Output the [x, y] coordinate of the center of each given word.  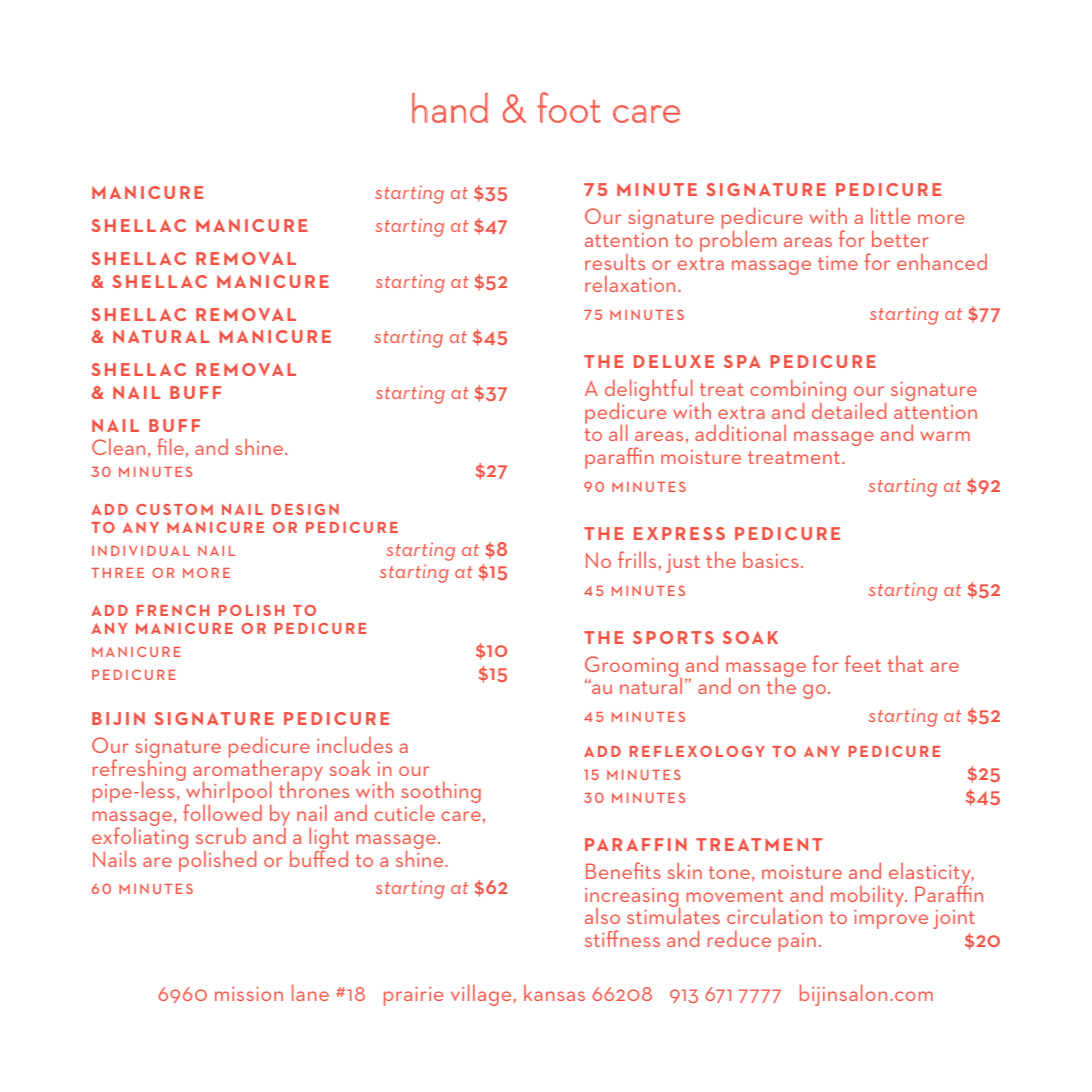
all [618, 432]
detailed [849, 409]
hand [450, 108]
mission [249, 994]
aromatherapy [258, 770]
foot [569, 107]
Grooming [633, 668]
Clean [118, 446]
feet [863, 663]
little [890, 215]
